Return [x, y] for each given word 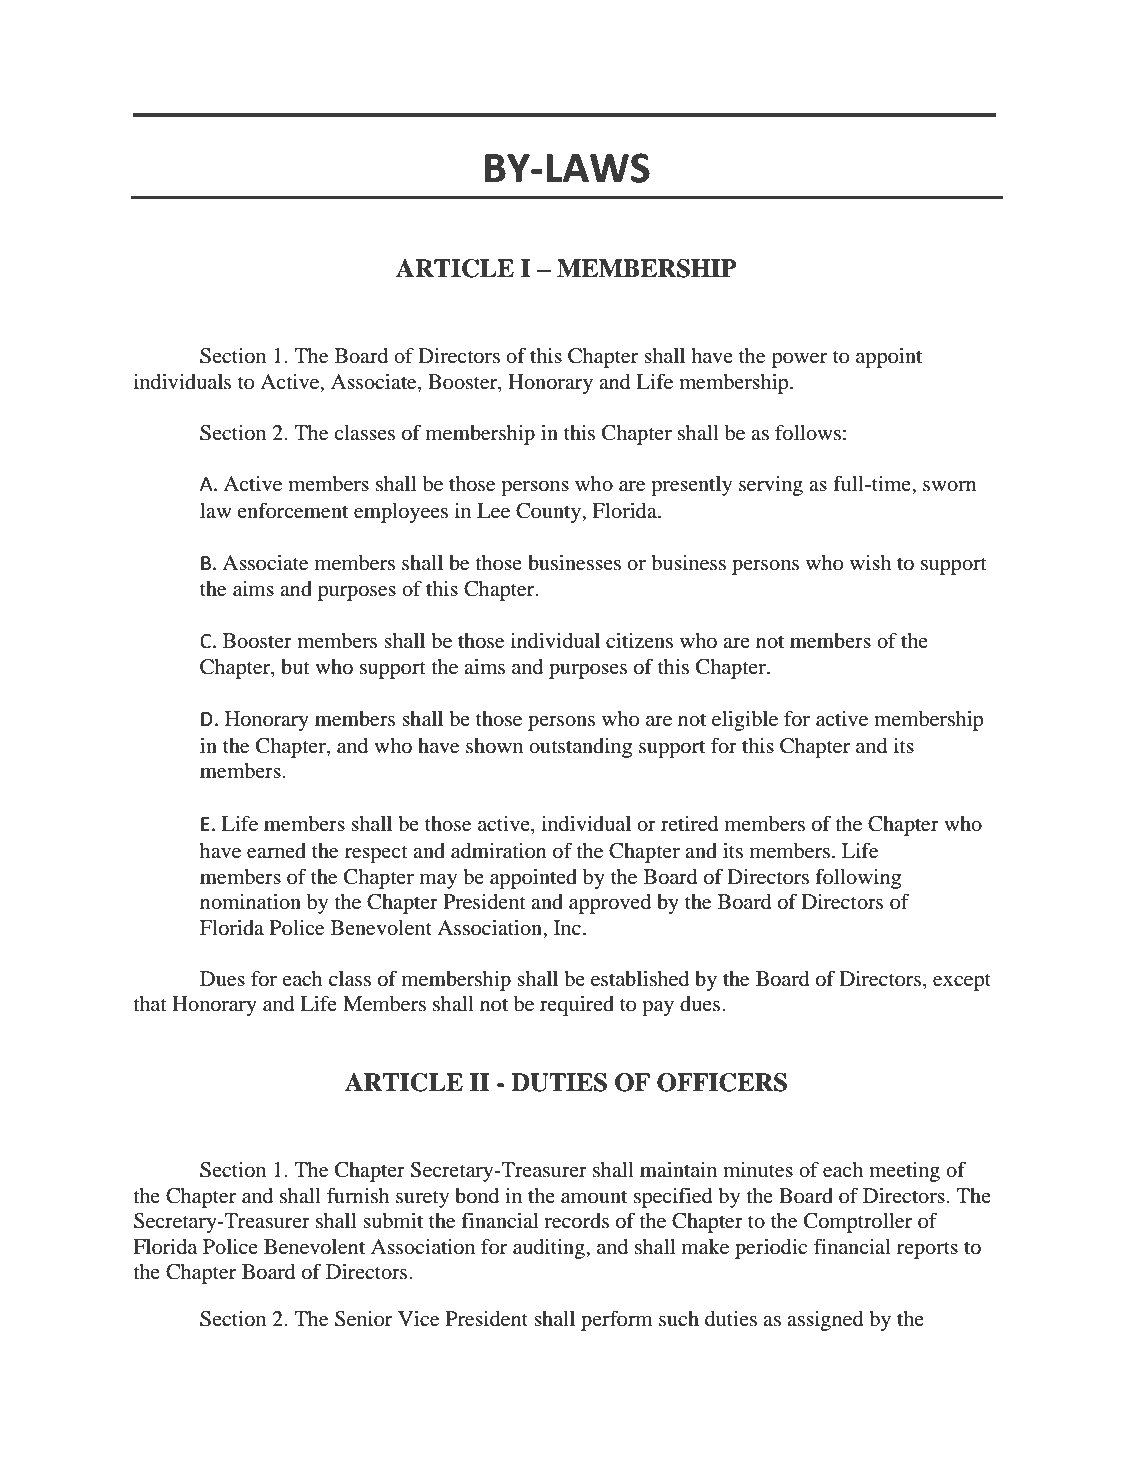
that [150, 1003]
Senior [363, 1319]
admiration [499, 851]
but [295, 667]
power [799, 360]
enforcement [292, 511]
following [858, 879]
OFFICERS [722, 1082]
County [549, 513]
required [577, 1006]
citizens [639, 641]
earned [276, 851]
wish [870, 562]
